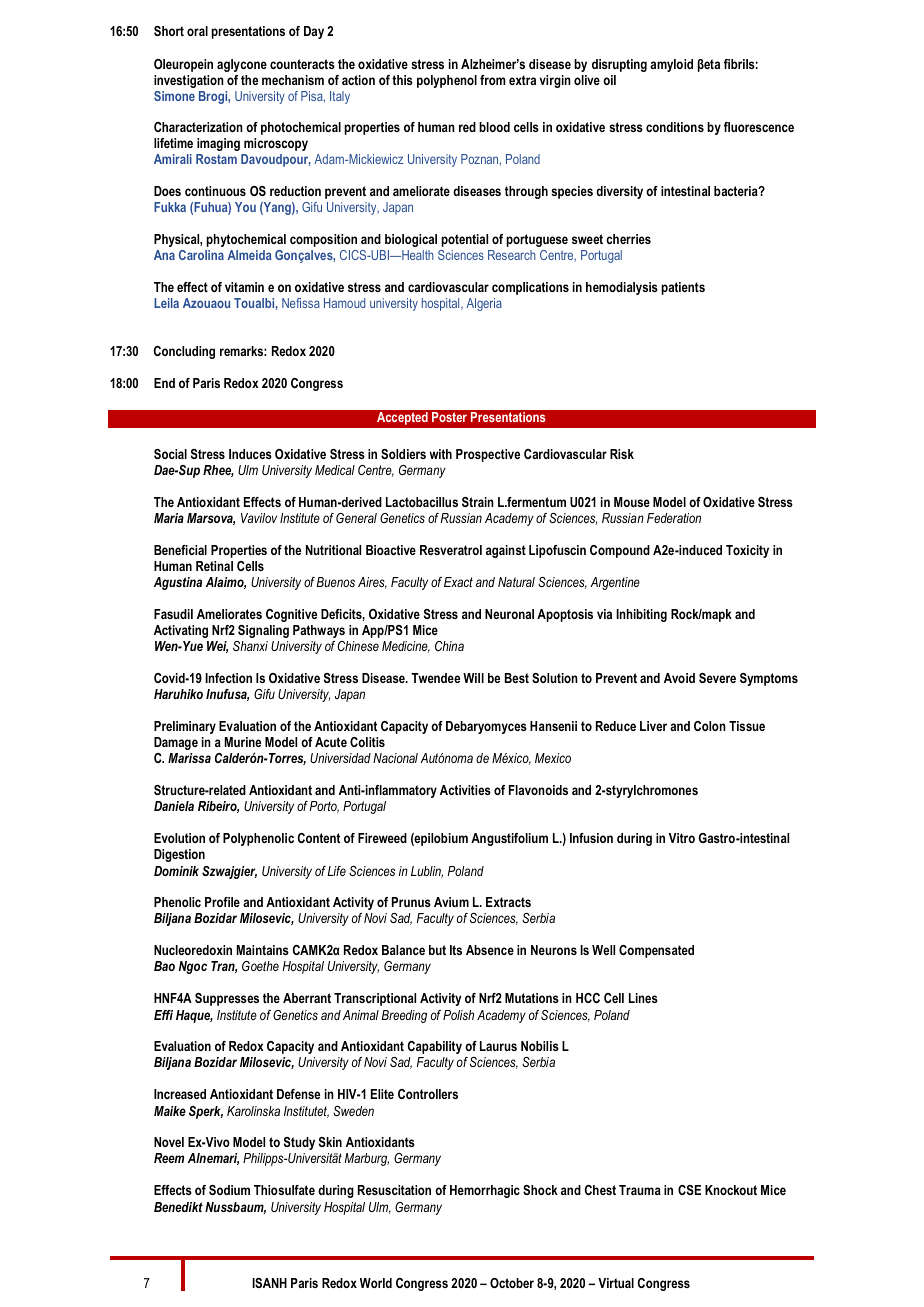  What do you see at coordinates (689, 1190) in the screenshot?
I see `CSE` at bounding box center [689, 1190].
